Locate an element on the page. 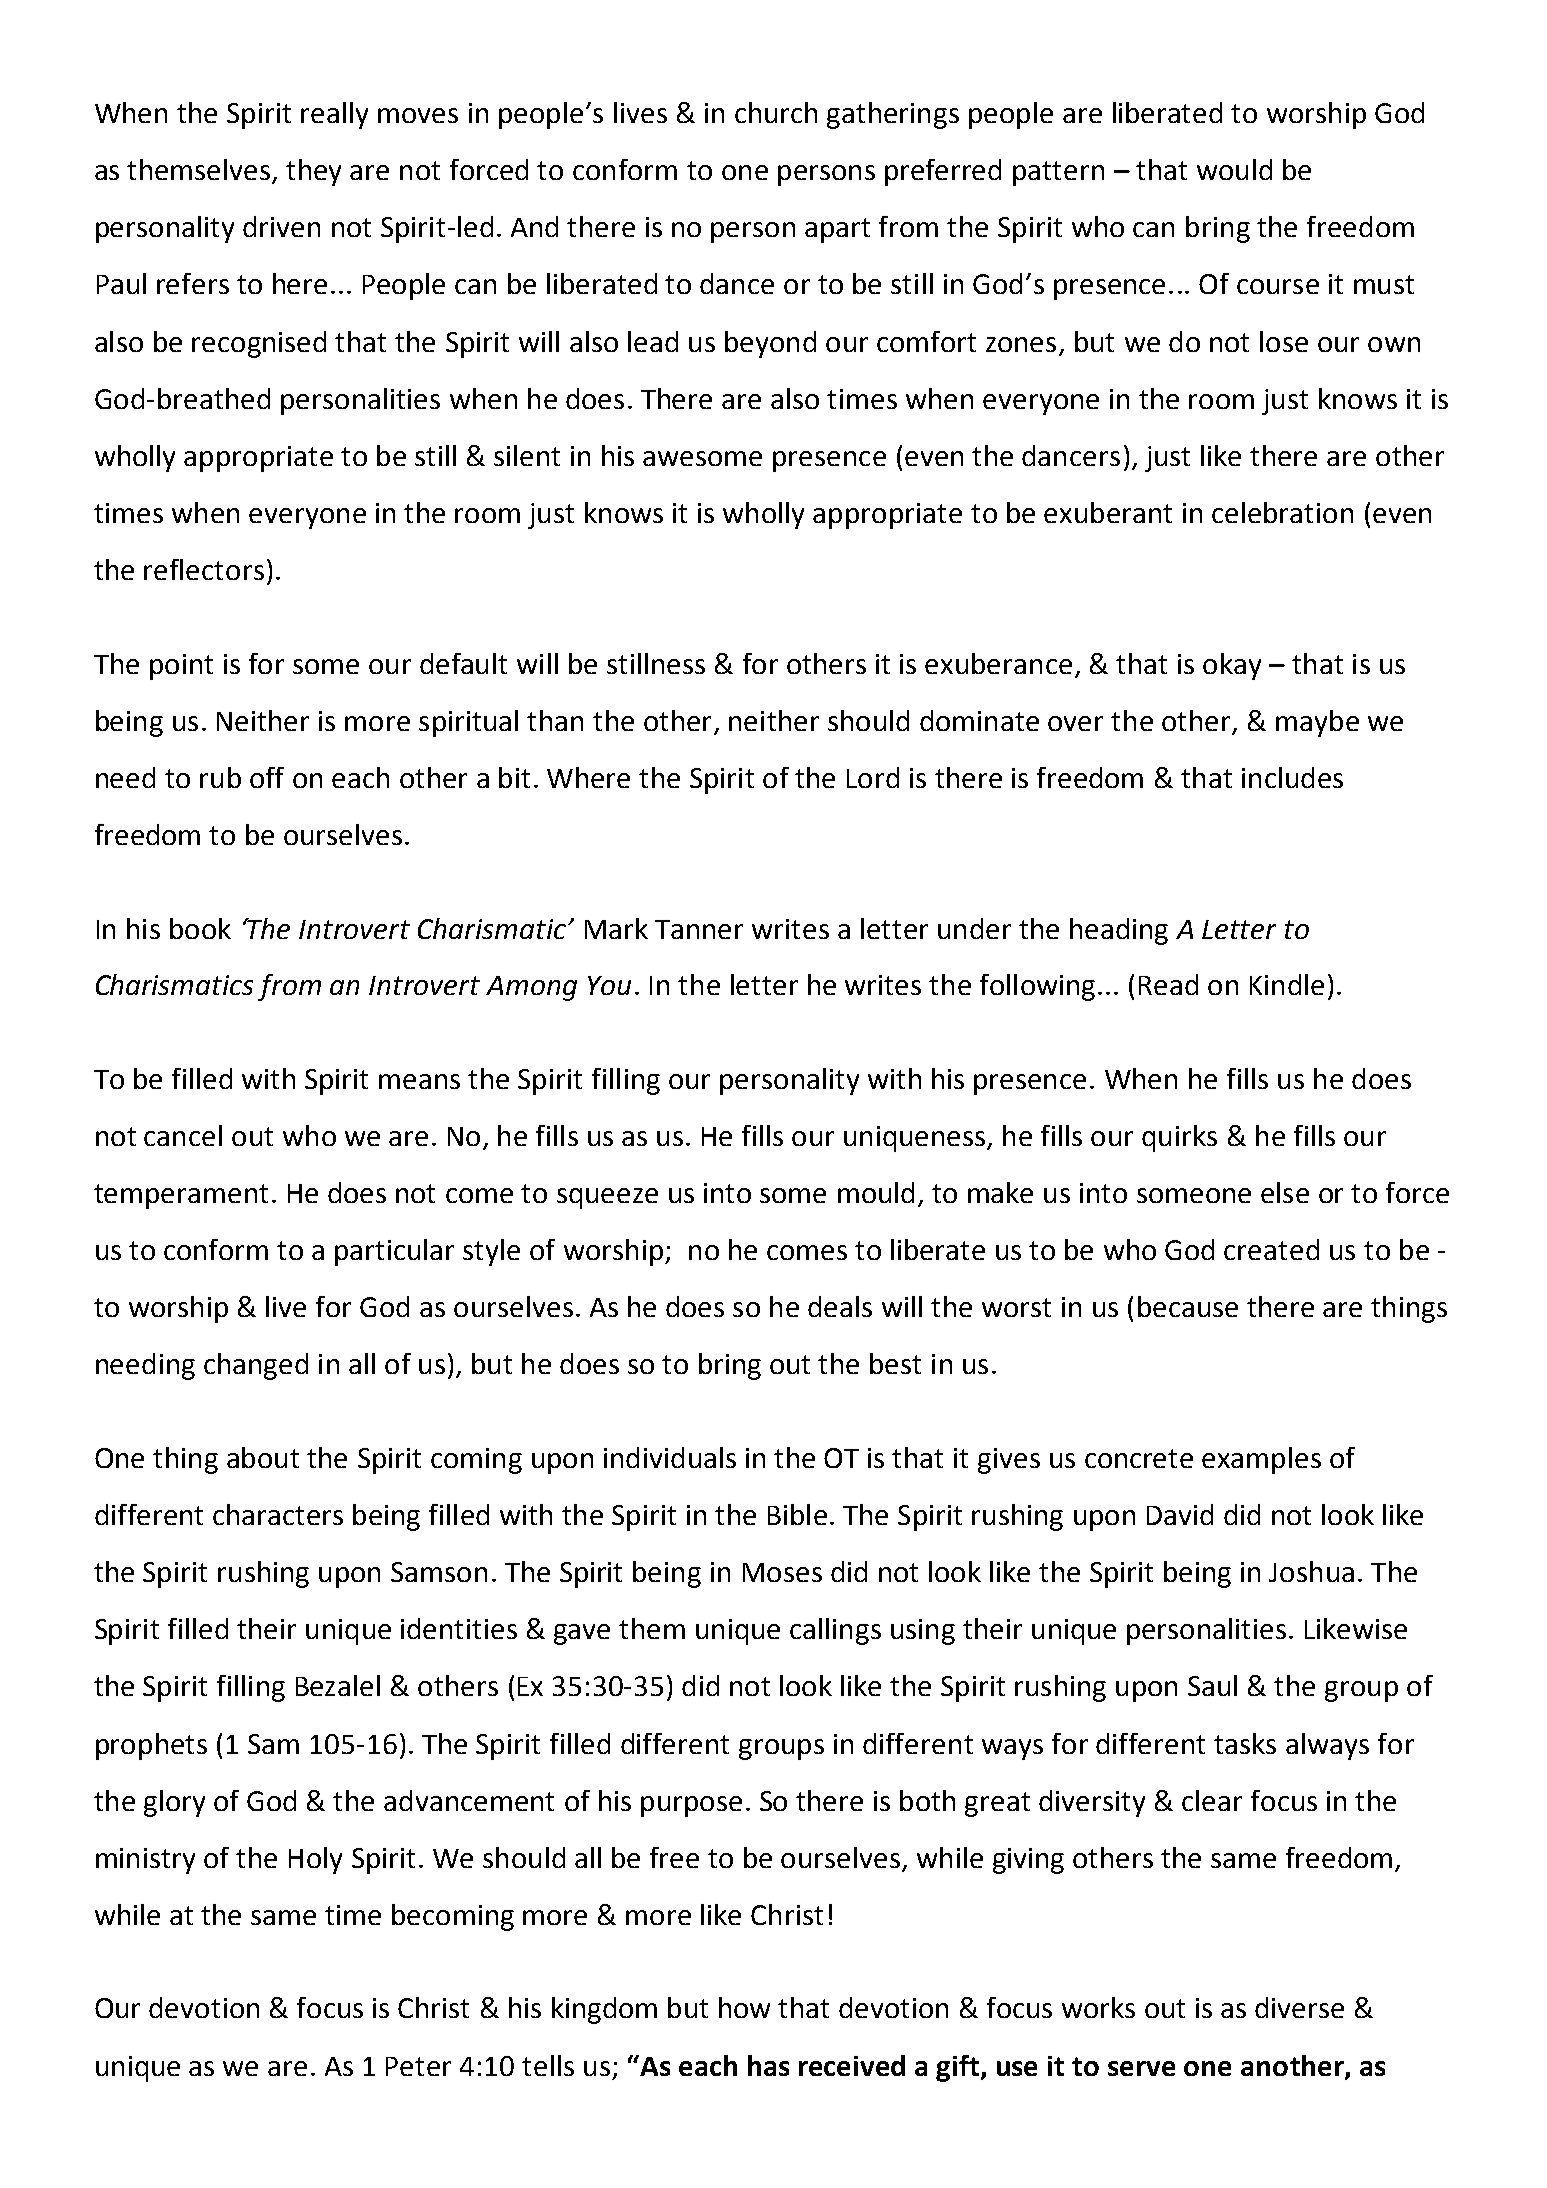  cancel is located at coordinates (183, 1135).
